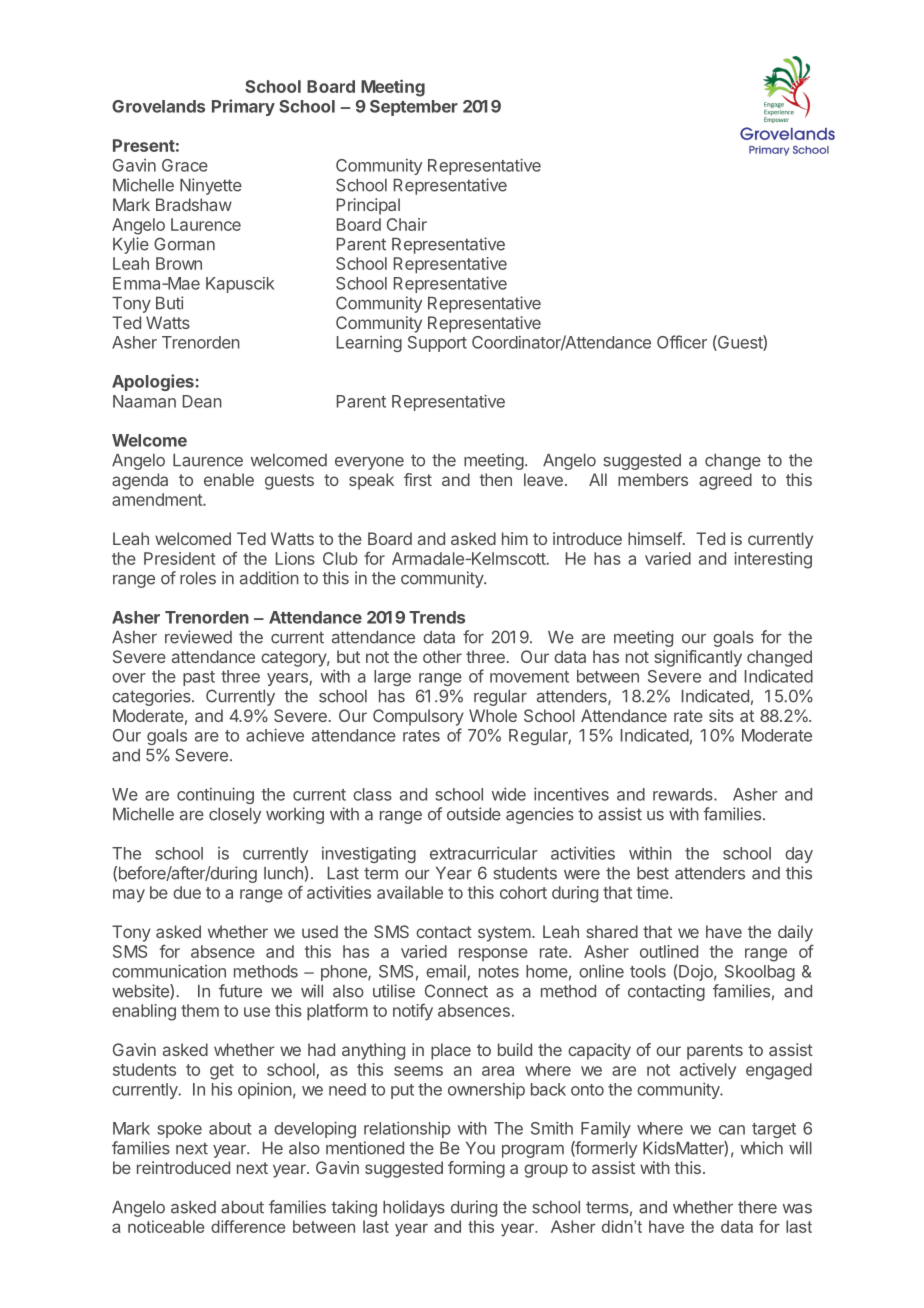 Image resolution: width=924 pixels, height=1308 pixels. Describe the element at coordinates (682, 342) in the page. I see `Officer` at that location.
